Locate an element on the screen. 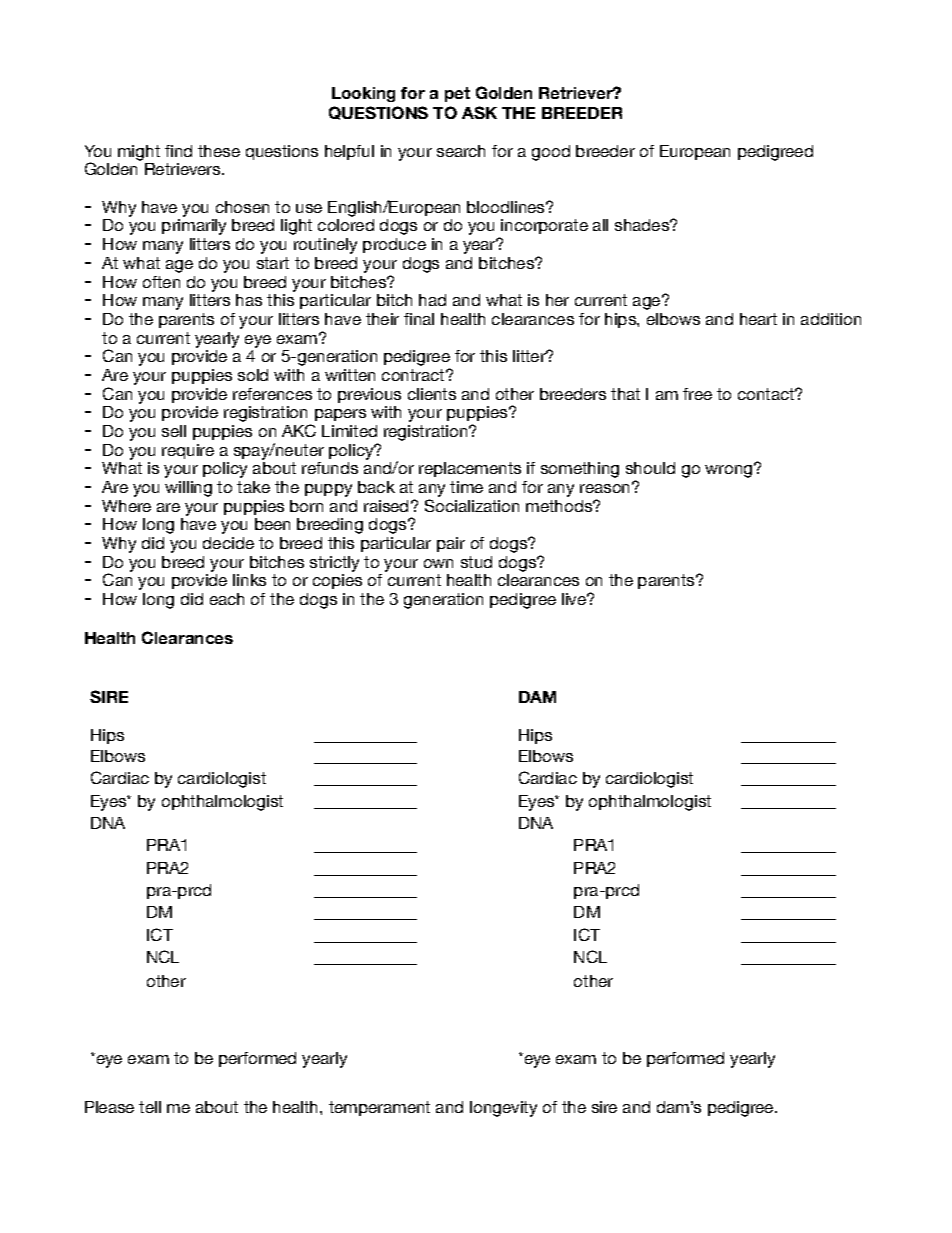 The image size is (952, 1233). Please is located at coordinates (109, 1107).
